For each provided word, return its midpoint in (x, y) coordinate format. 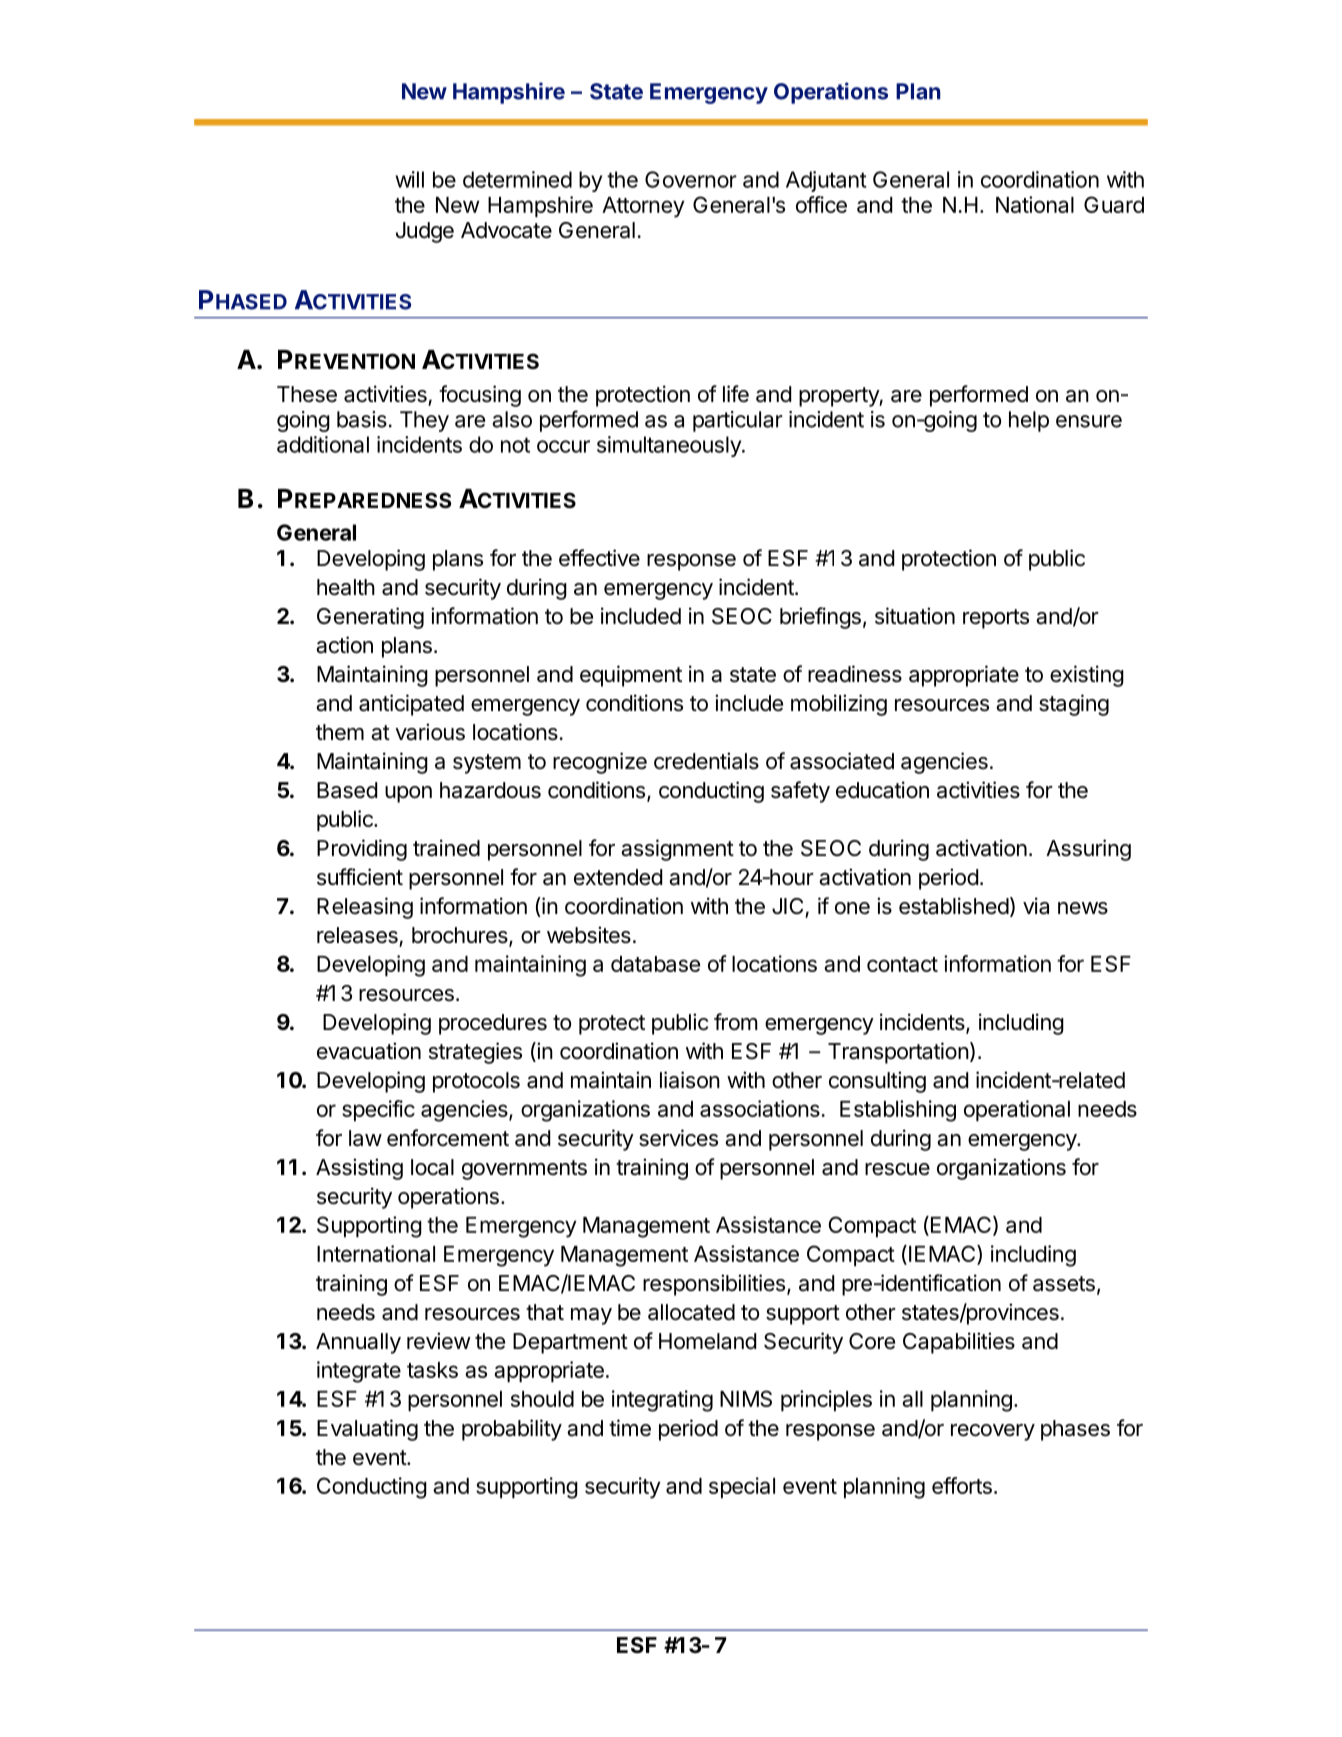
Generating (370, 618)
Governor (691, 179)
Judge (425, 232)
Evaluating (367, 1430)
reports (996, 619)
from (736, 1022)
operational (1017, 1111)
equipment (631, 676)
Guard (1114, 204)
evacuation (369, 1051)
